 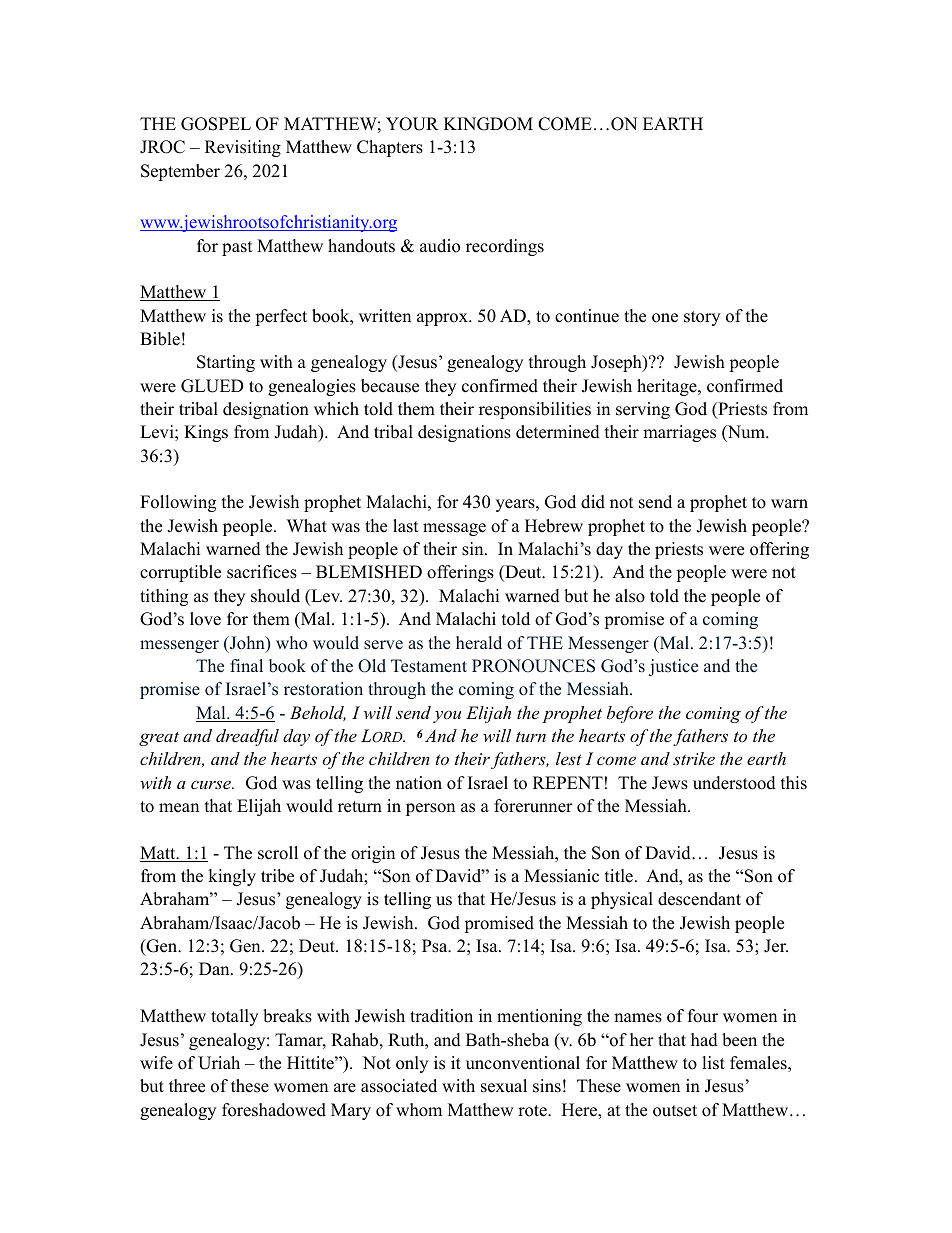 I want to click on one, so click(x=665, y=318).
